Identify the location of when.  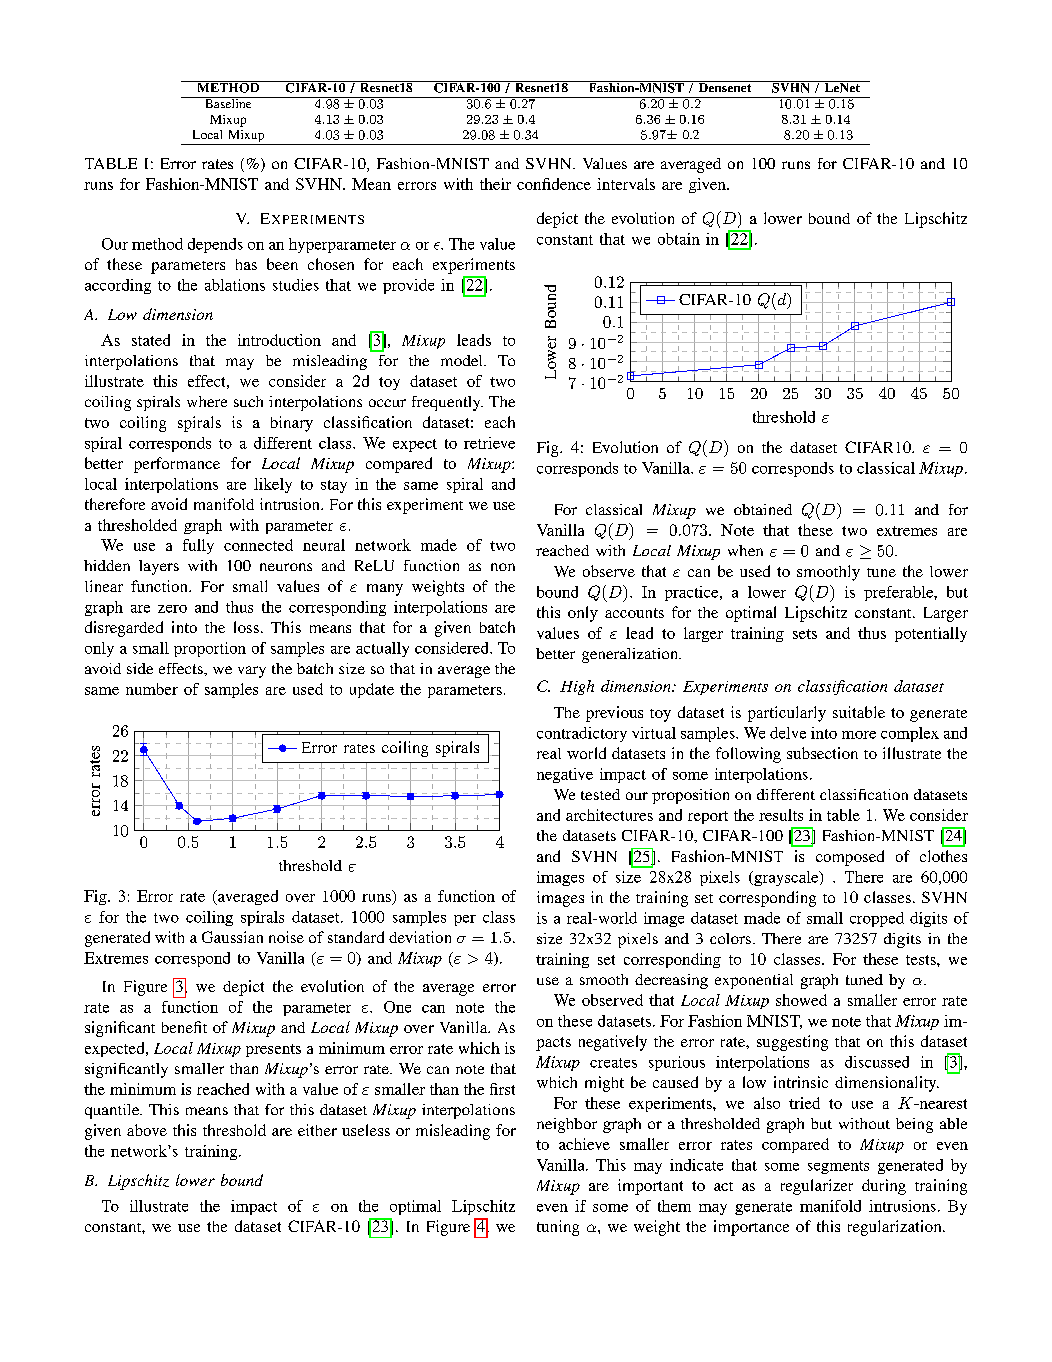
(745, 550).
